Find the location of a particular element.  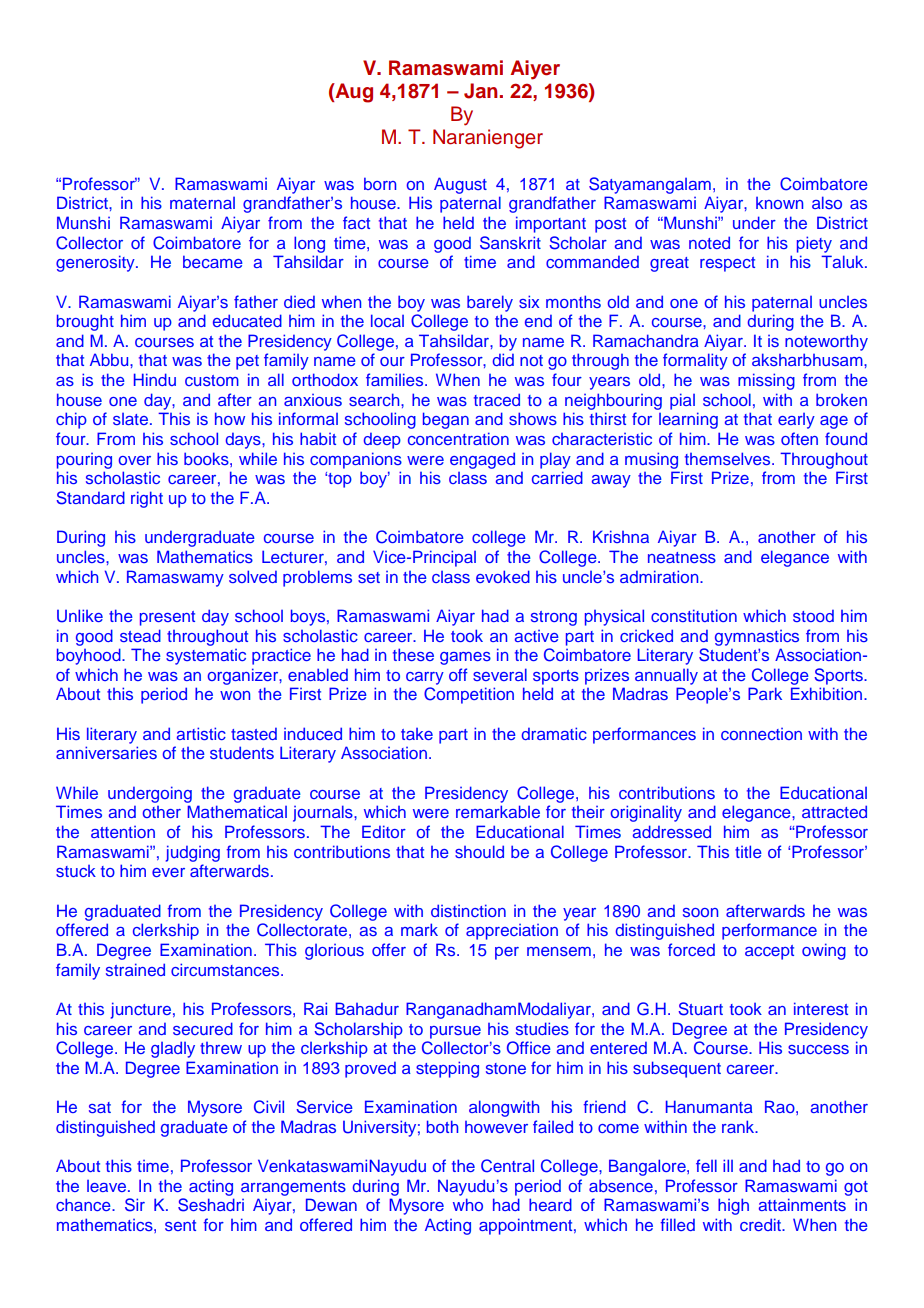

maternal is located at coordinates (202, 203).
